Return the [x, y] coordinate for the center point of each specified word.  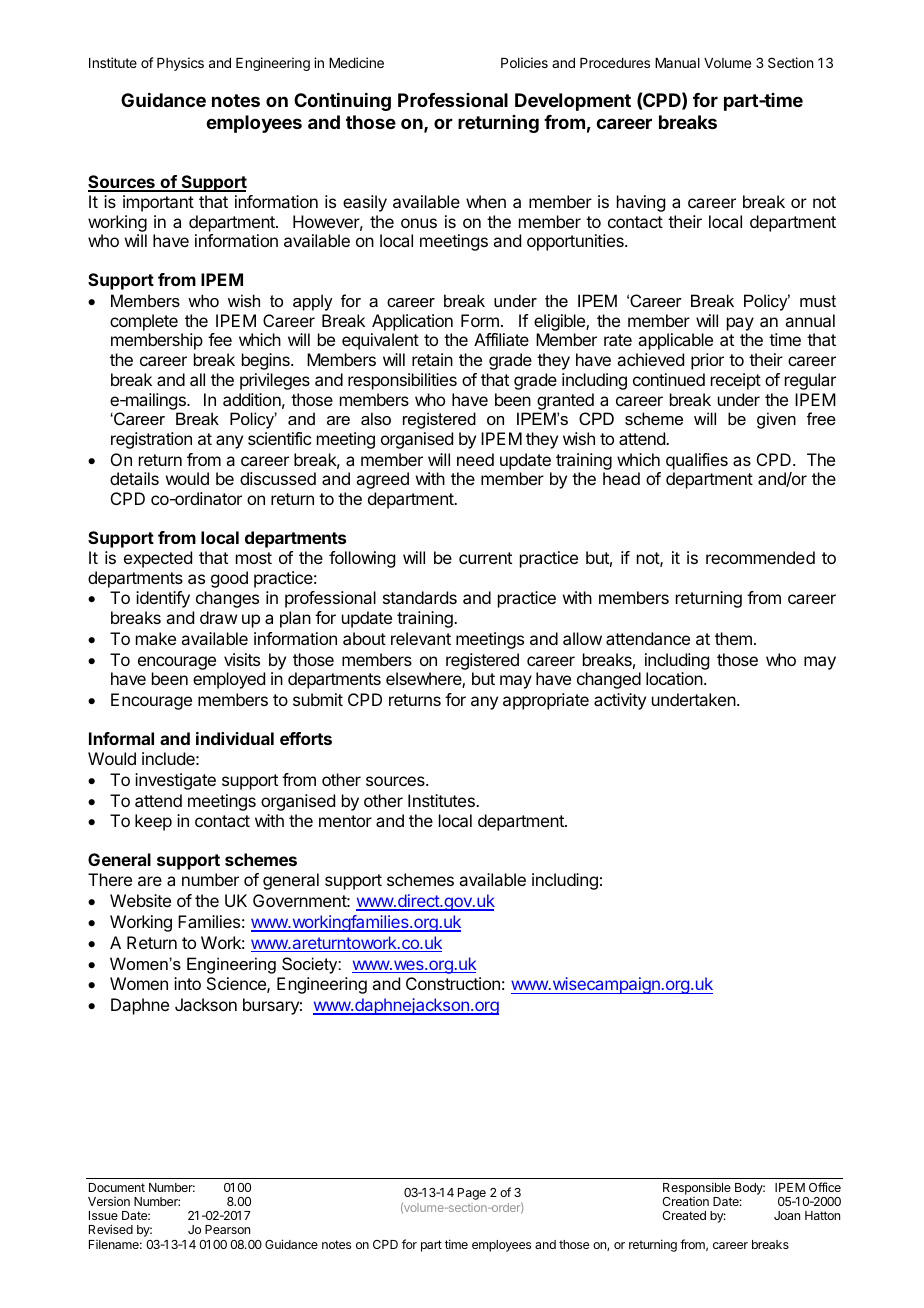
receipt [736, 381]
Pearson [227, 1229]
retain [432, 359]
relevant [421, 638]
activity [620, 701]
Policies [524, 62]
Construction [453, 983]
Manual [677, 63]
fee [220, 339]
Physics [180, 64]
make [156, 638]
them [733, 638]
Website [140, 900]
